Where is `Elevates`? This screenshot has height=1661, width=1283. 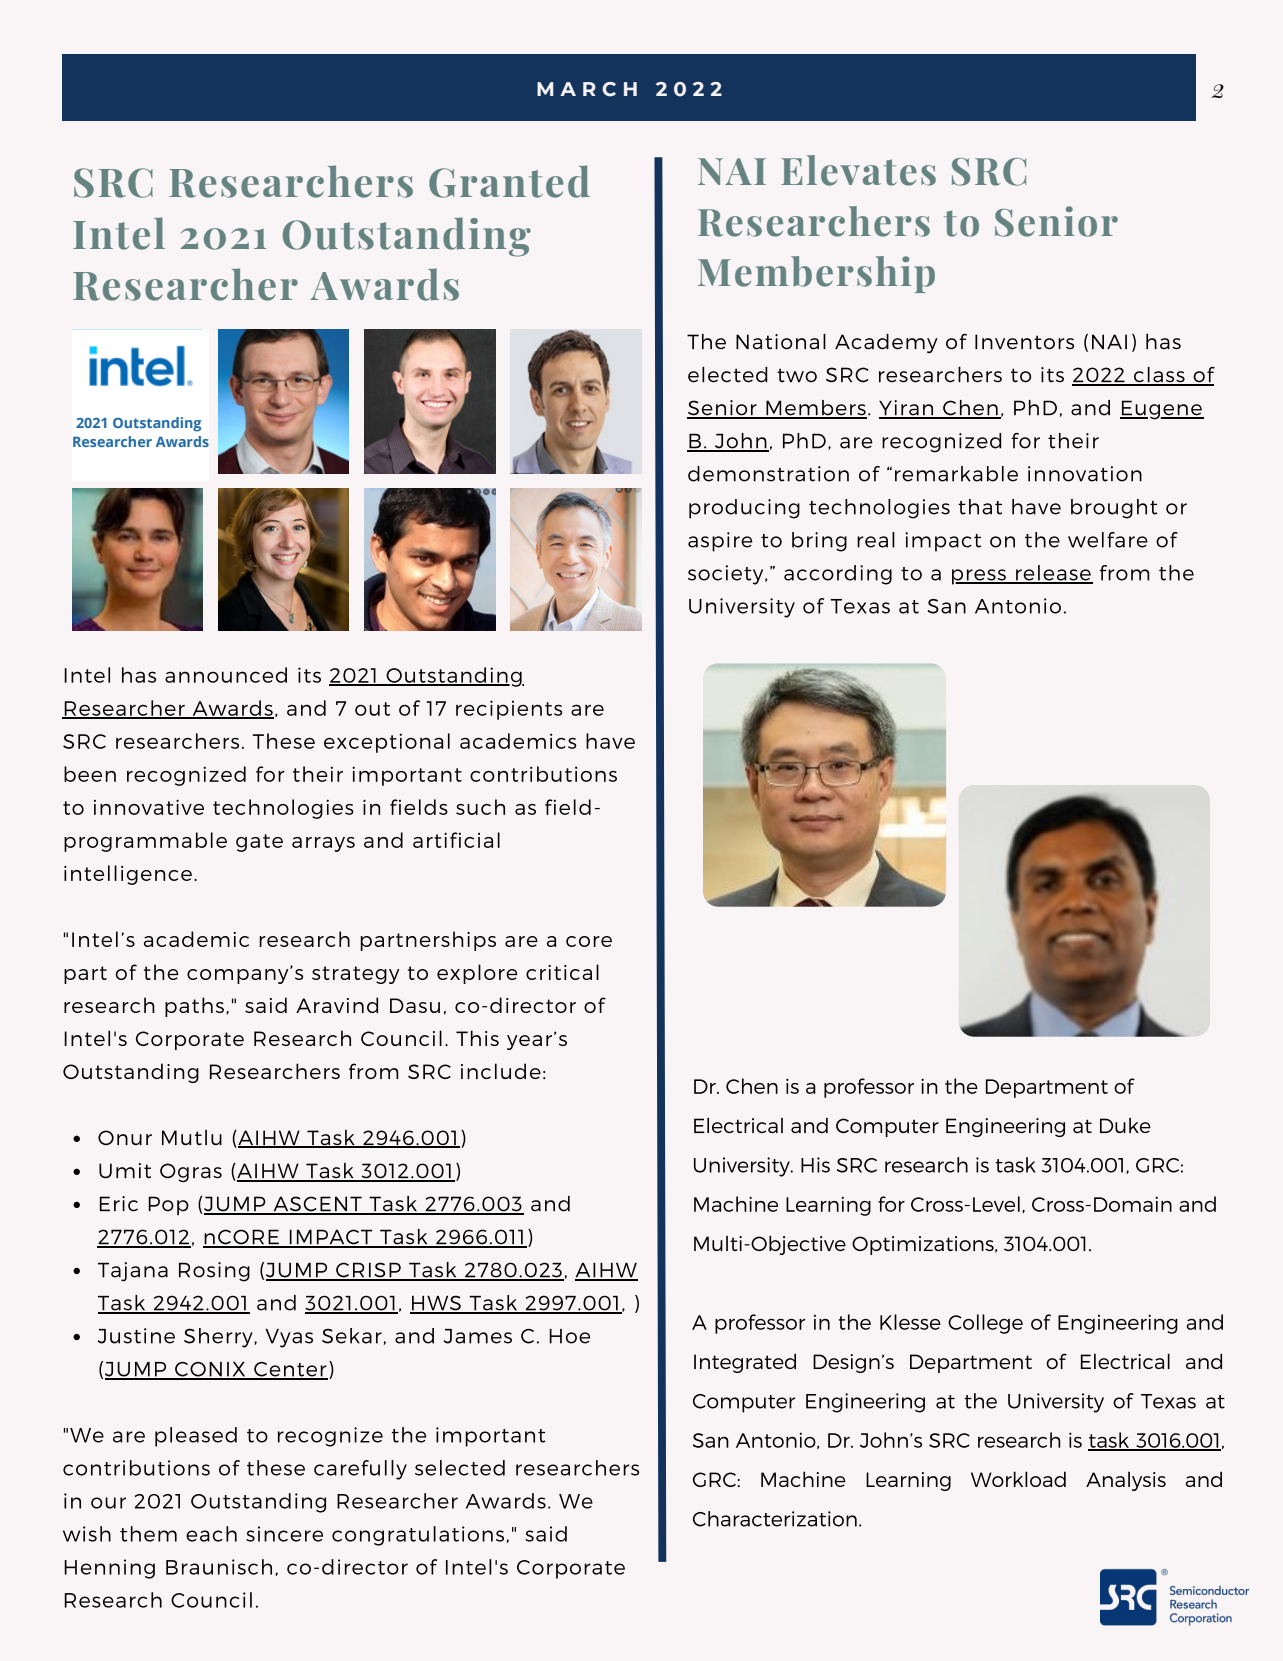
Elevates is located at coordinates (858, 170).
